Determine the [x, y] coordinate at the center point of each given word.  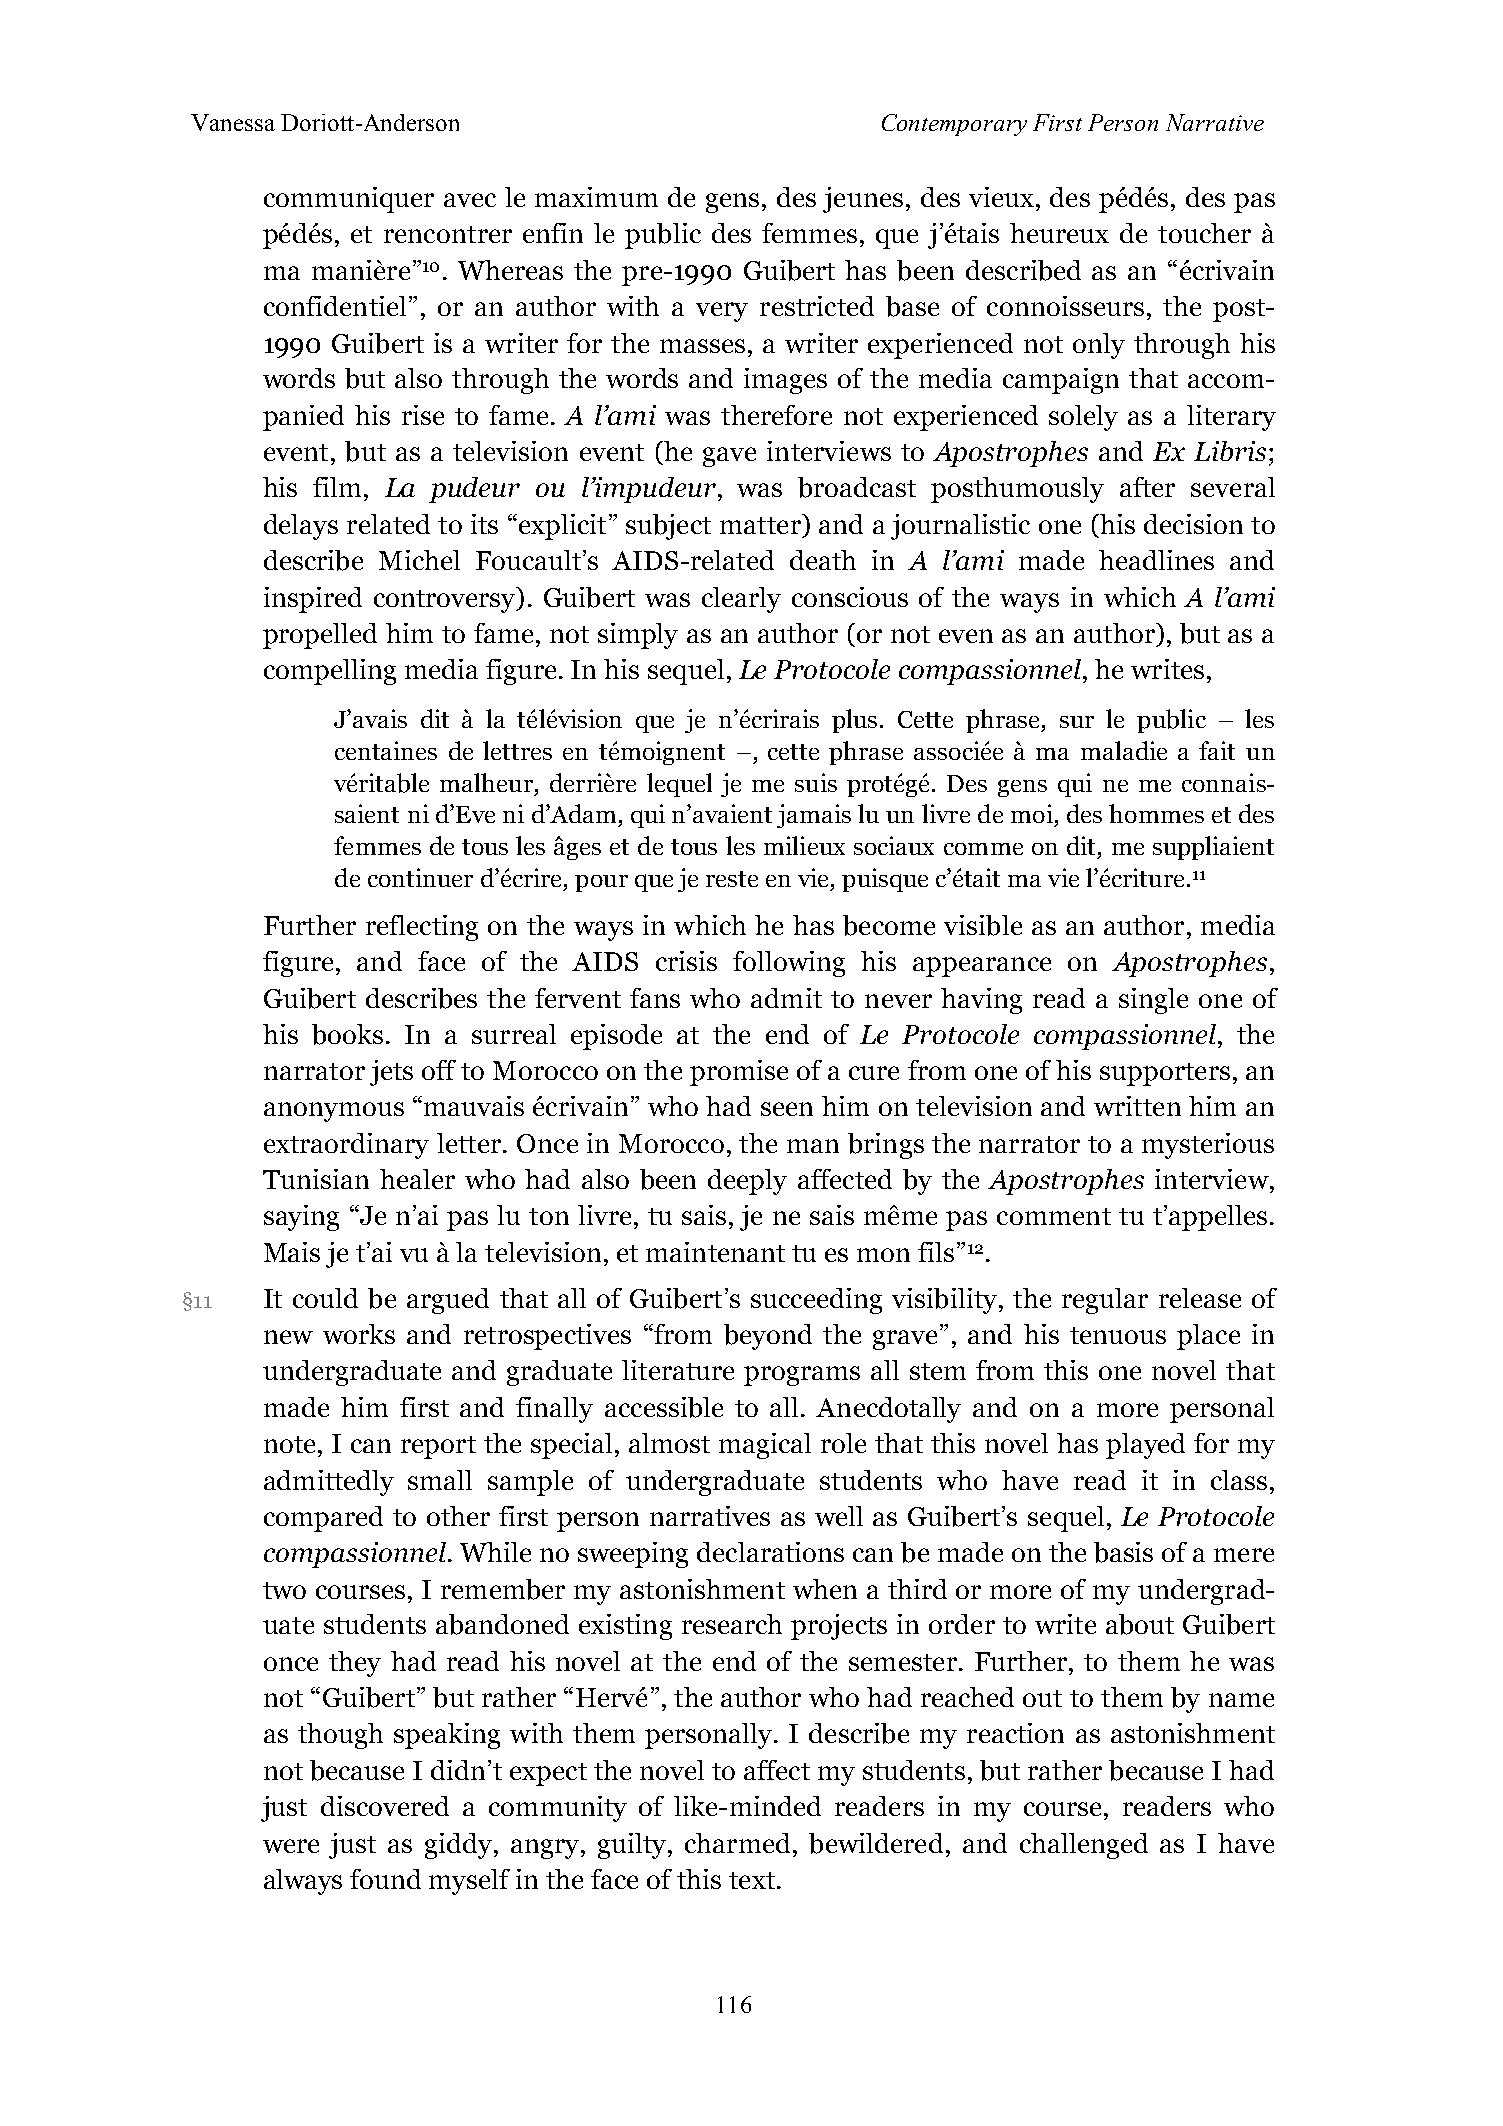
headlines [1156, 560]
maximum [596, 197]
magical [765, 1446]
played [1145, 1446]
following [789, 964]
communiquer [349, 200]
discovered [385, 1806]
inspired [313, 600]
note [289, 1444]
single [1153, 1001]
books [347, 1034]
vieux [1001, 197]
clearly [741, 600]
